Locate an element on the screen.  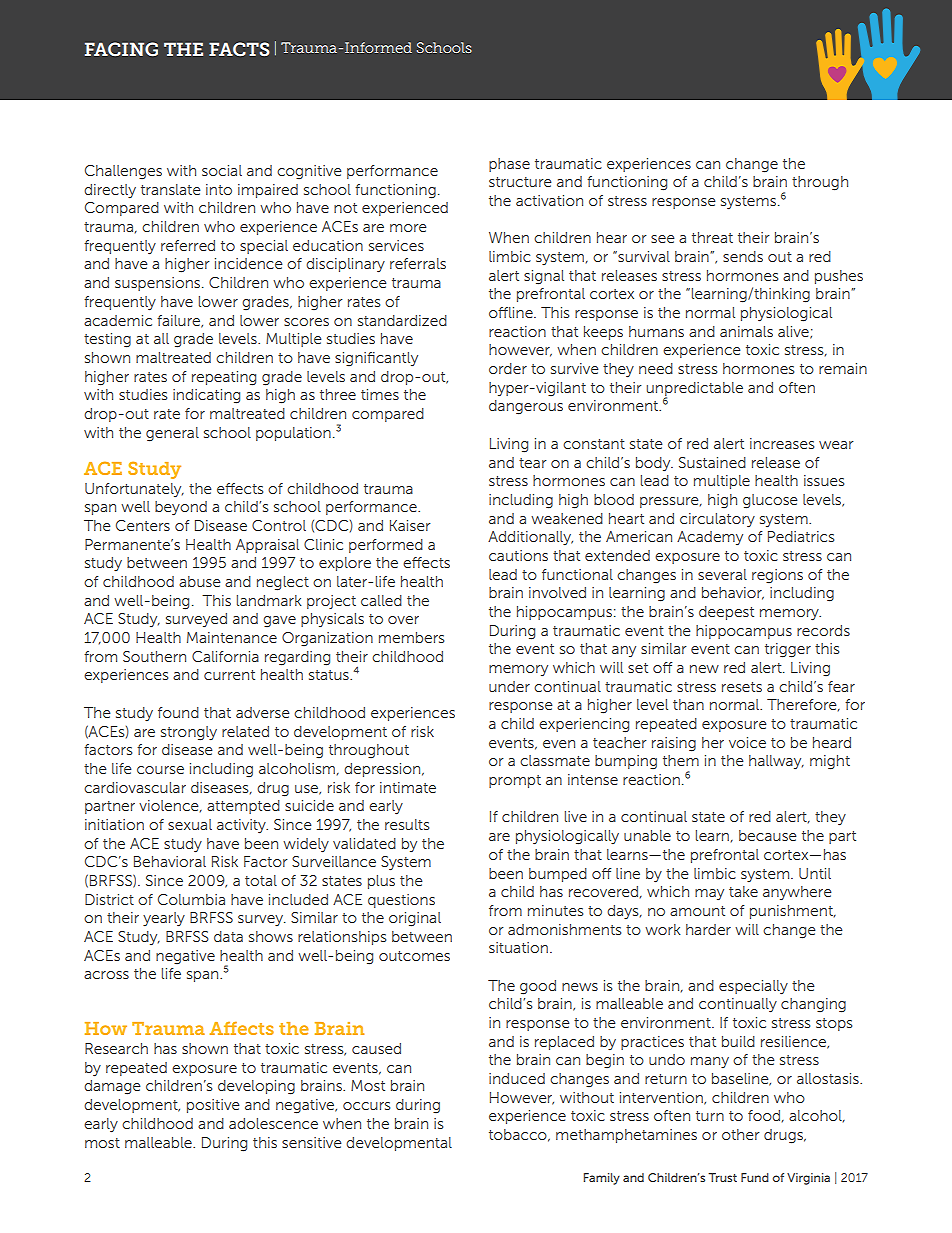
take is located at coordinates (743, 891).
